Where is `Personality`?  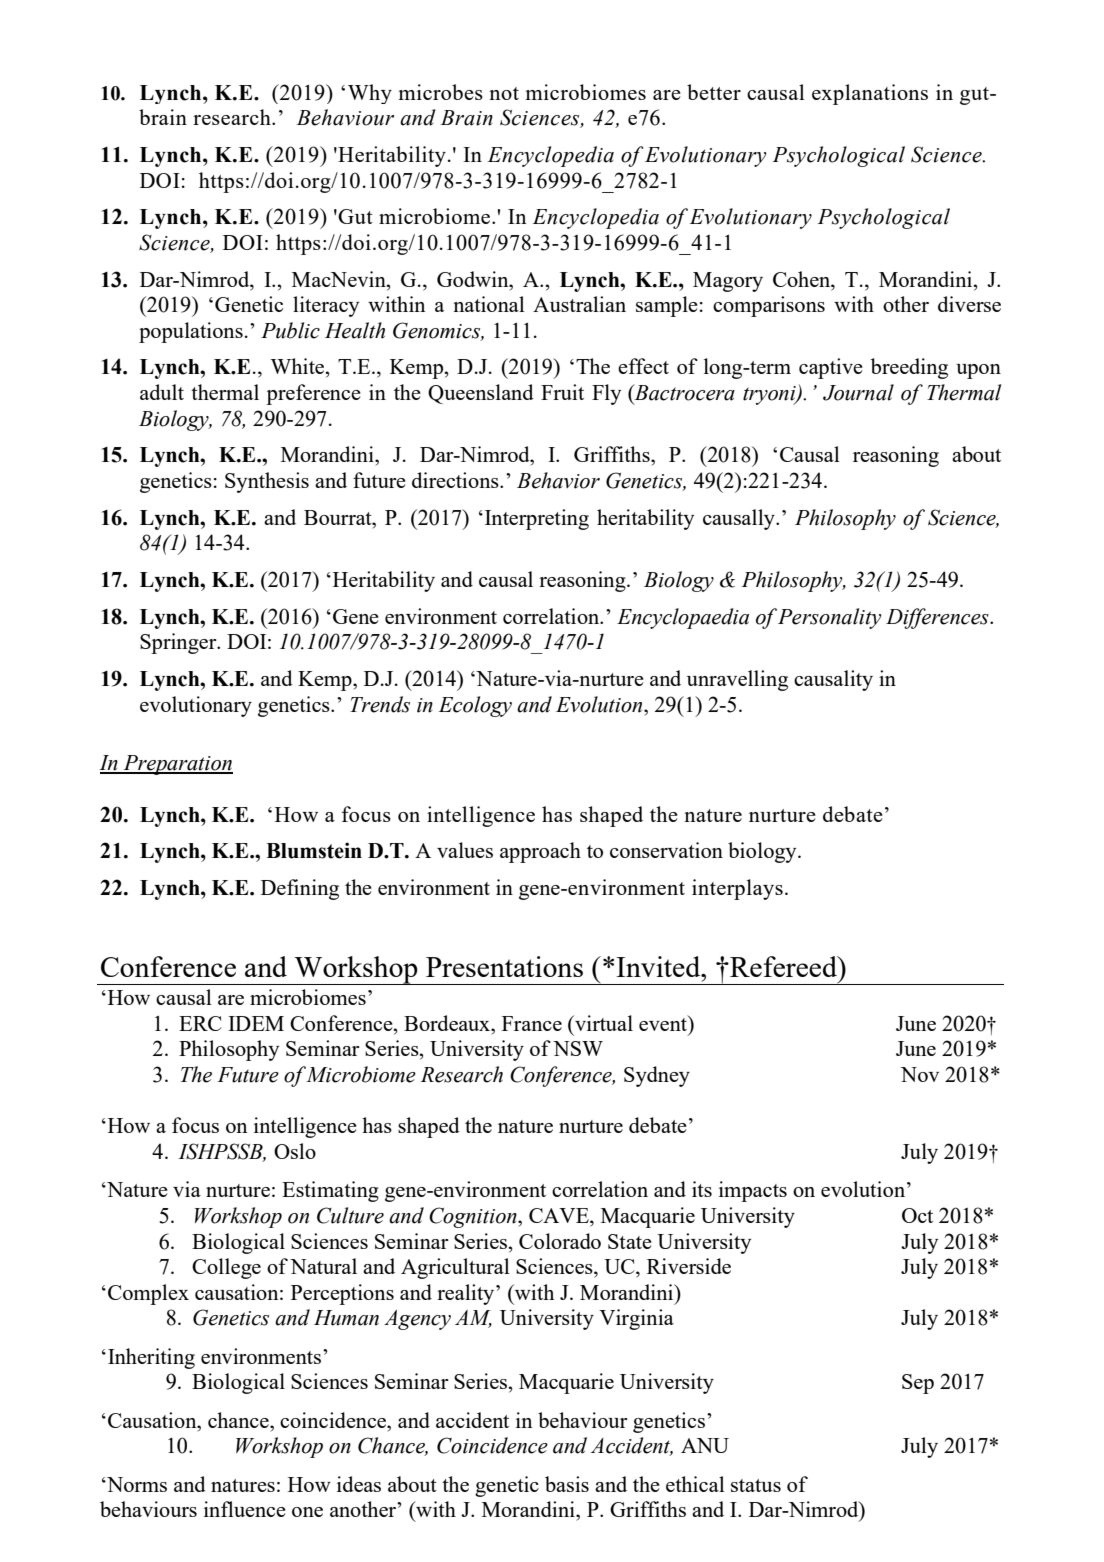
Personality is located at coordinates (830, 618).
